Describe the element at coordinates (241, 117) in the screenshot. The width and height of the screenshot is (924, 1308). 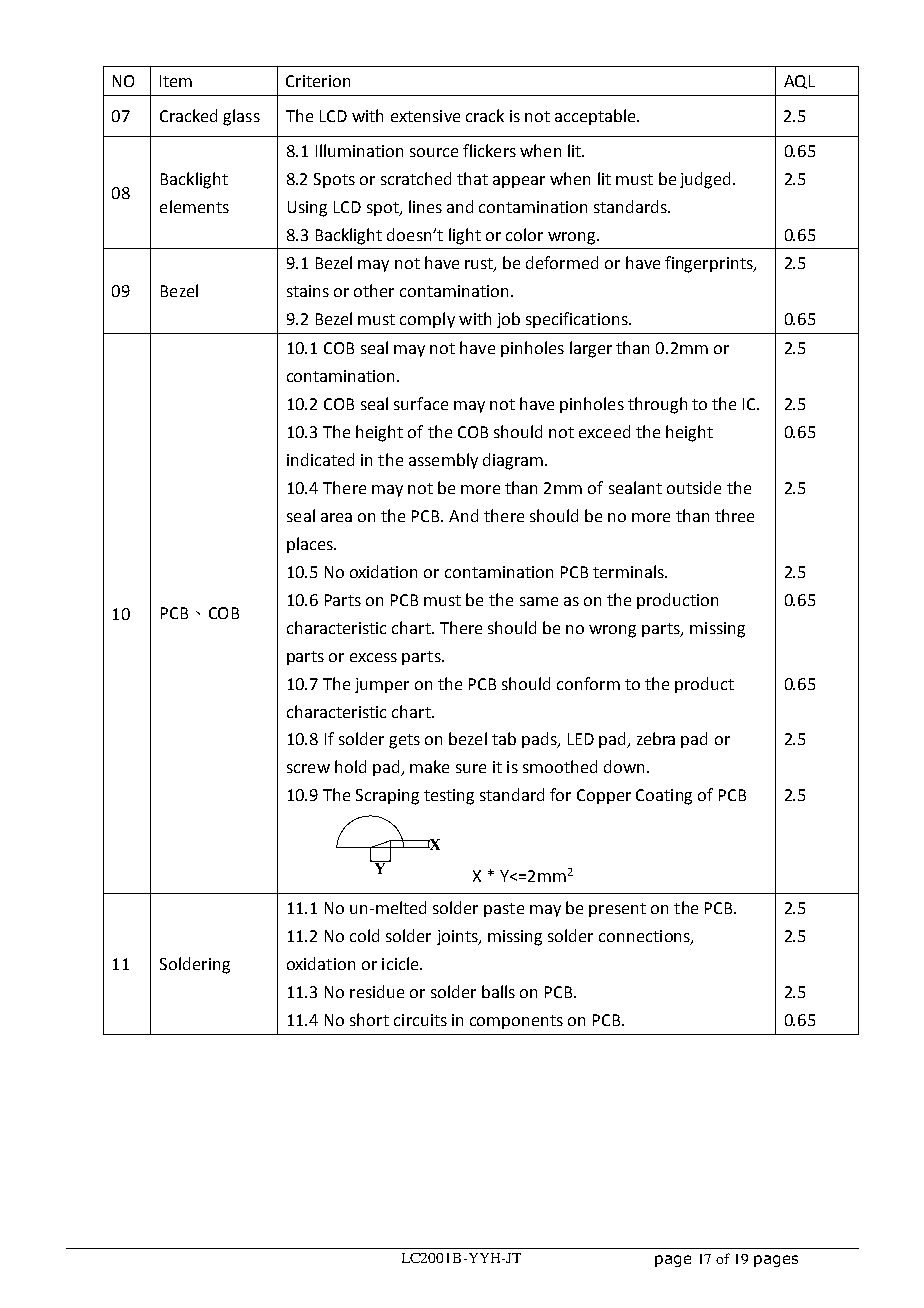
I see `glass` at that location.
